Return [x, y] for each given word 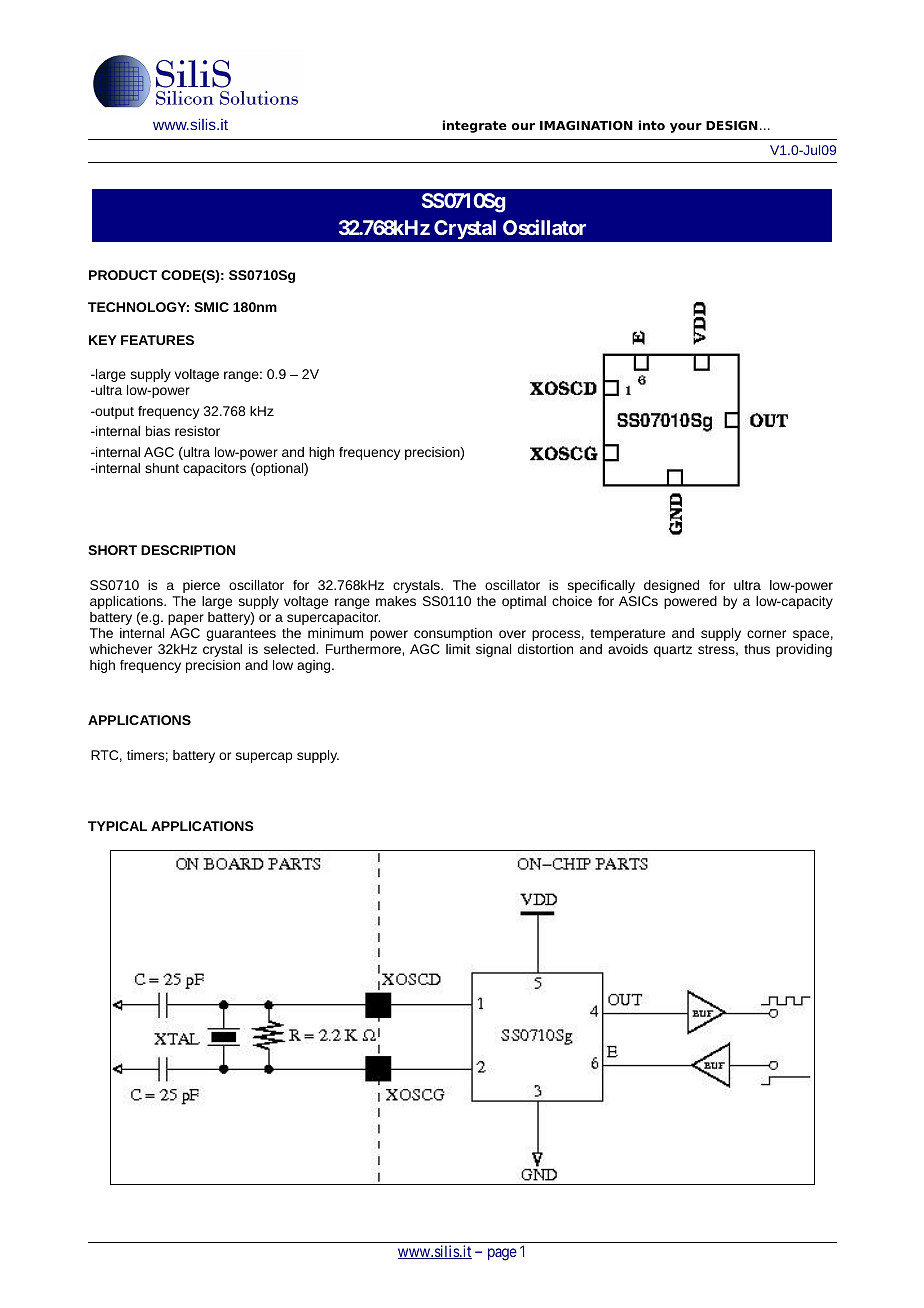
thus [757, 649]
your [686, 128]
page [502, 1254]
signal [493, 650]
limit [458, 649]
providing [804, 650]
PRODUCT [123, 275]
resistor [197, 431]
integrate [474, 126]
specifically [601, 586]
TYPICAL [117, 826]
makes [396, 601]
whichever [120, 649]
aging [315, 666]
